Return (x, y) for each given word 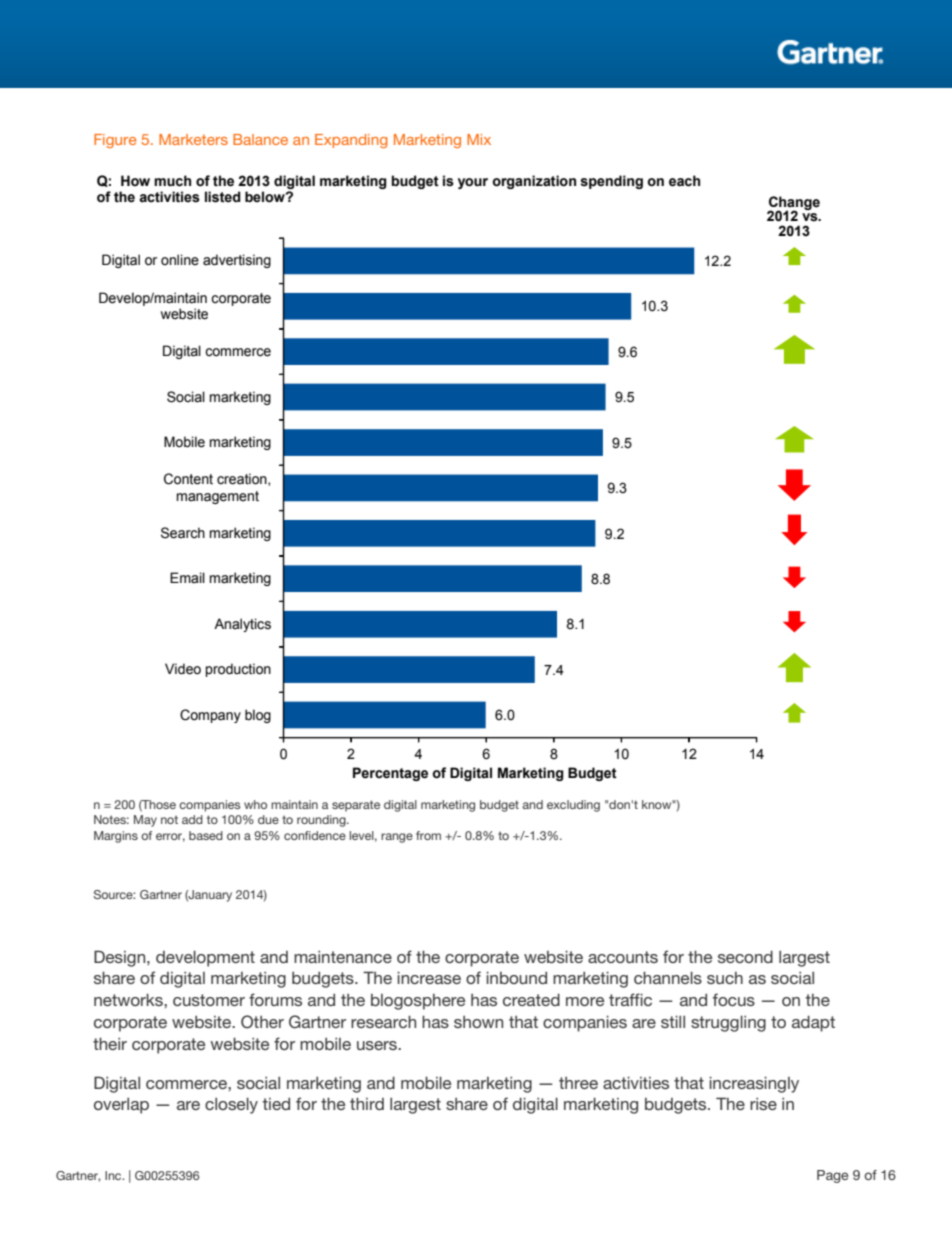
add (192, 819)
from (428, 835)
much (172, 181)
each (684, 181)
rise (763, 1104)
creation (243, 479)
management (218, 497)
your (473, 183)
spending (611, 182)
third (367, 1103)
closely (231, 1105)
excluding (573, 806)
